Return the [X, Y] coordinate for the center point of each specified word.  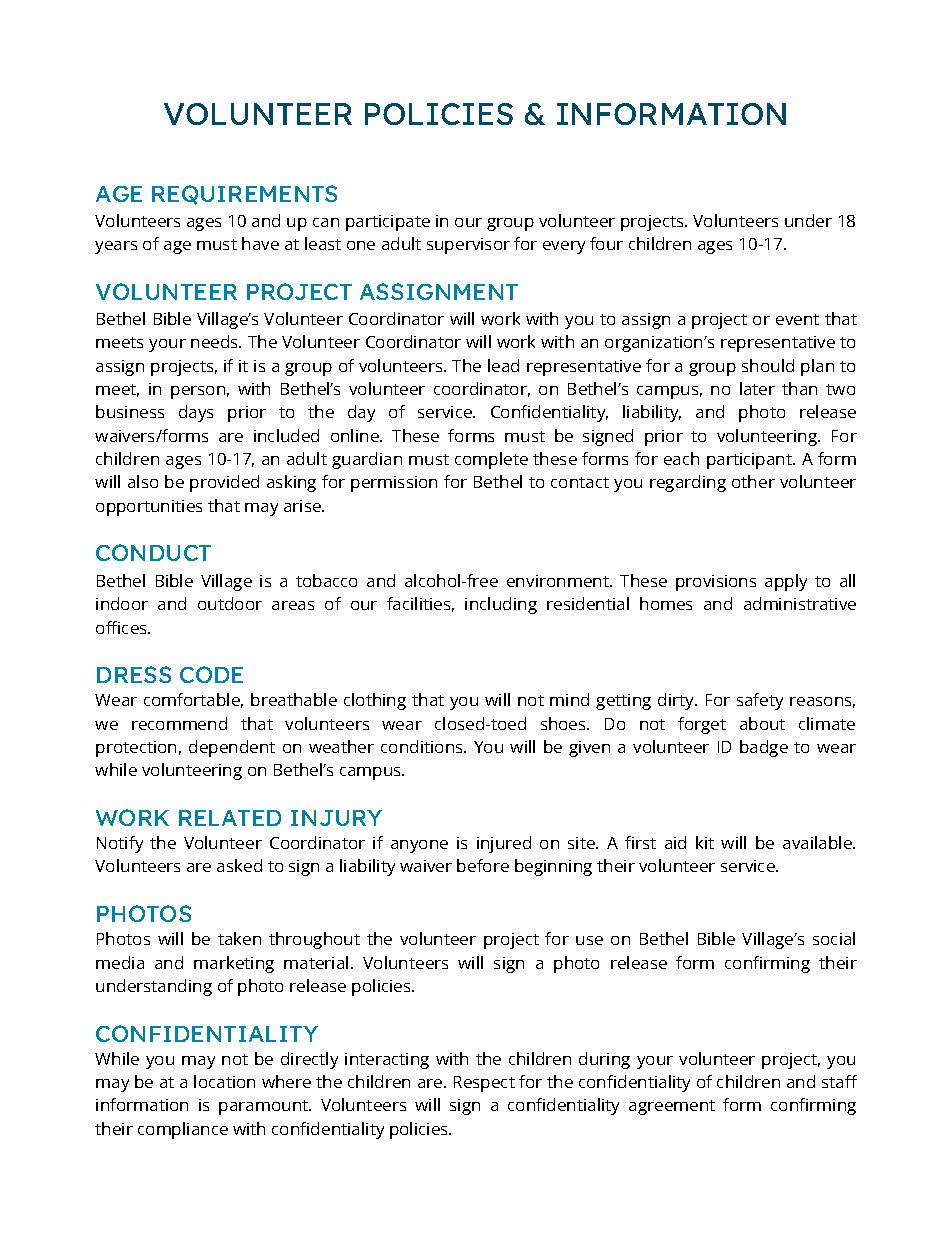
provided [224, 483]
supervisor [468, 246]
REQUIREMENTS [244, 195]
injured [504, 844]
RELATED [230, 818]
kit [705, 842]
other [753, 481]
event [797, 319]
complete [491, 460]
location [224, 1081]
